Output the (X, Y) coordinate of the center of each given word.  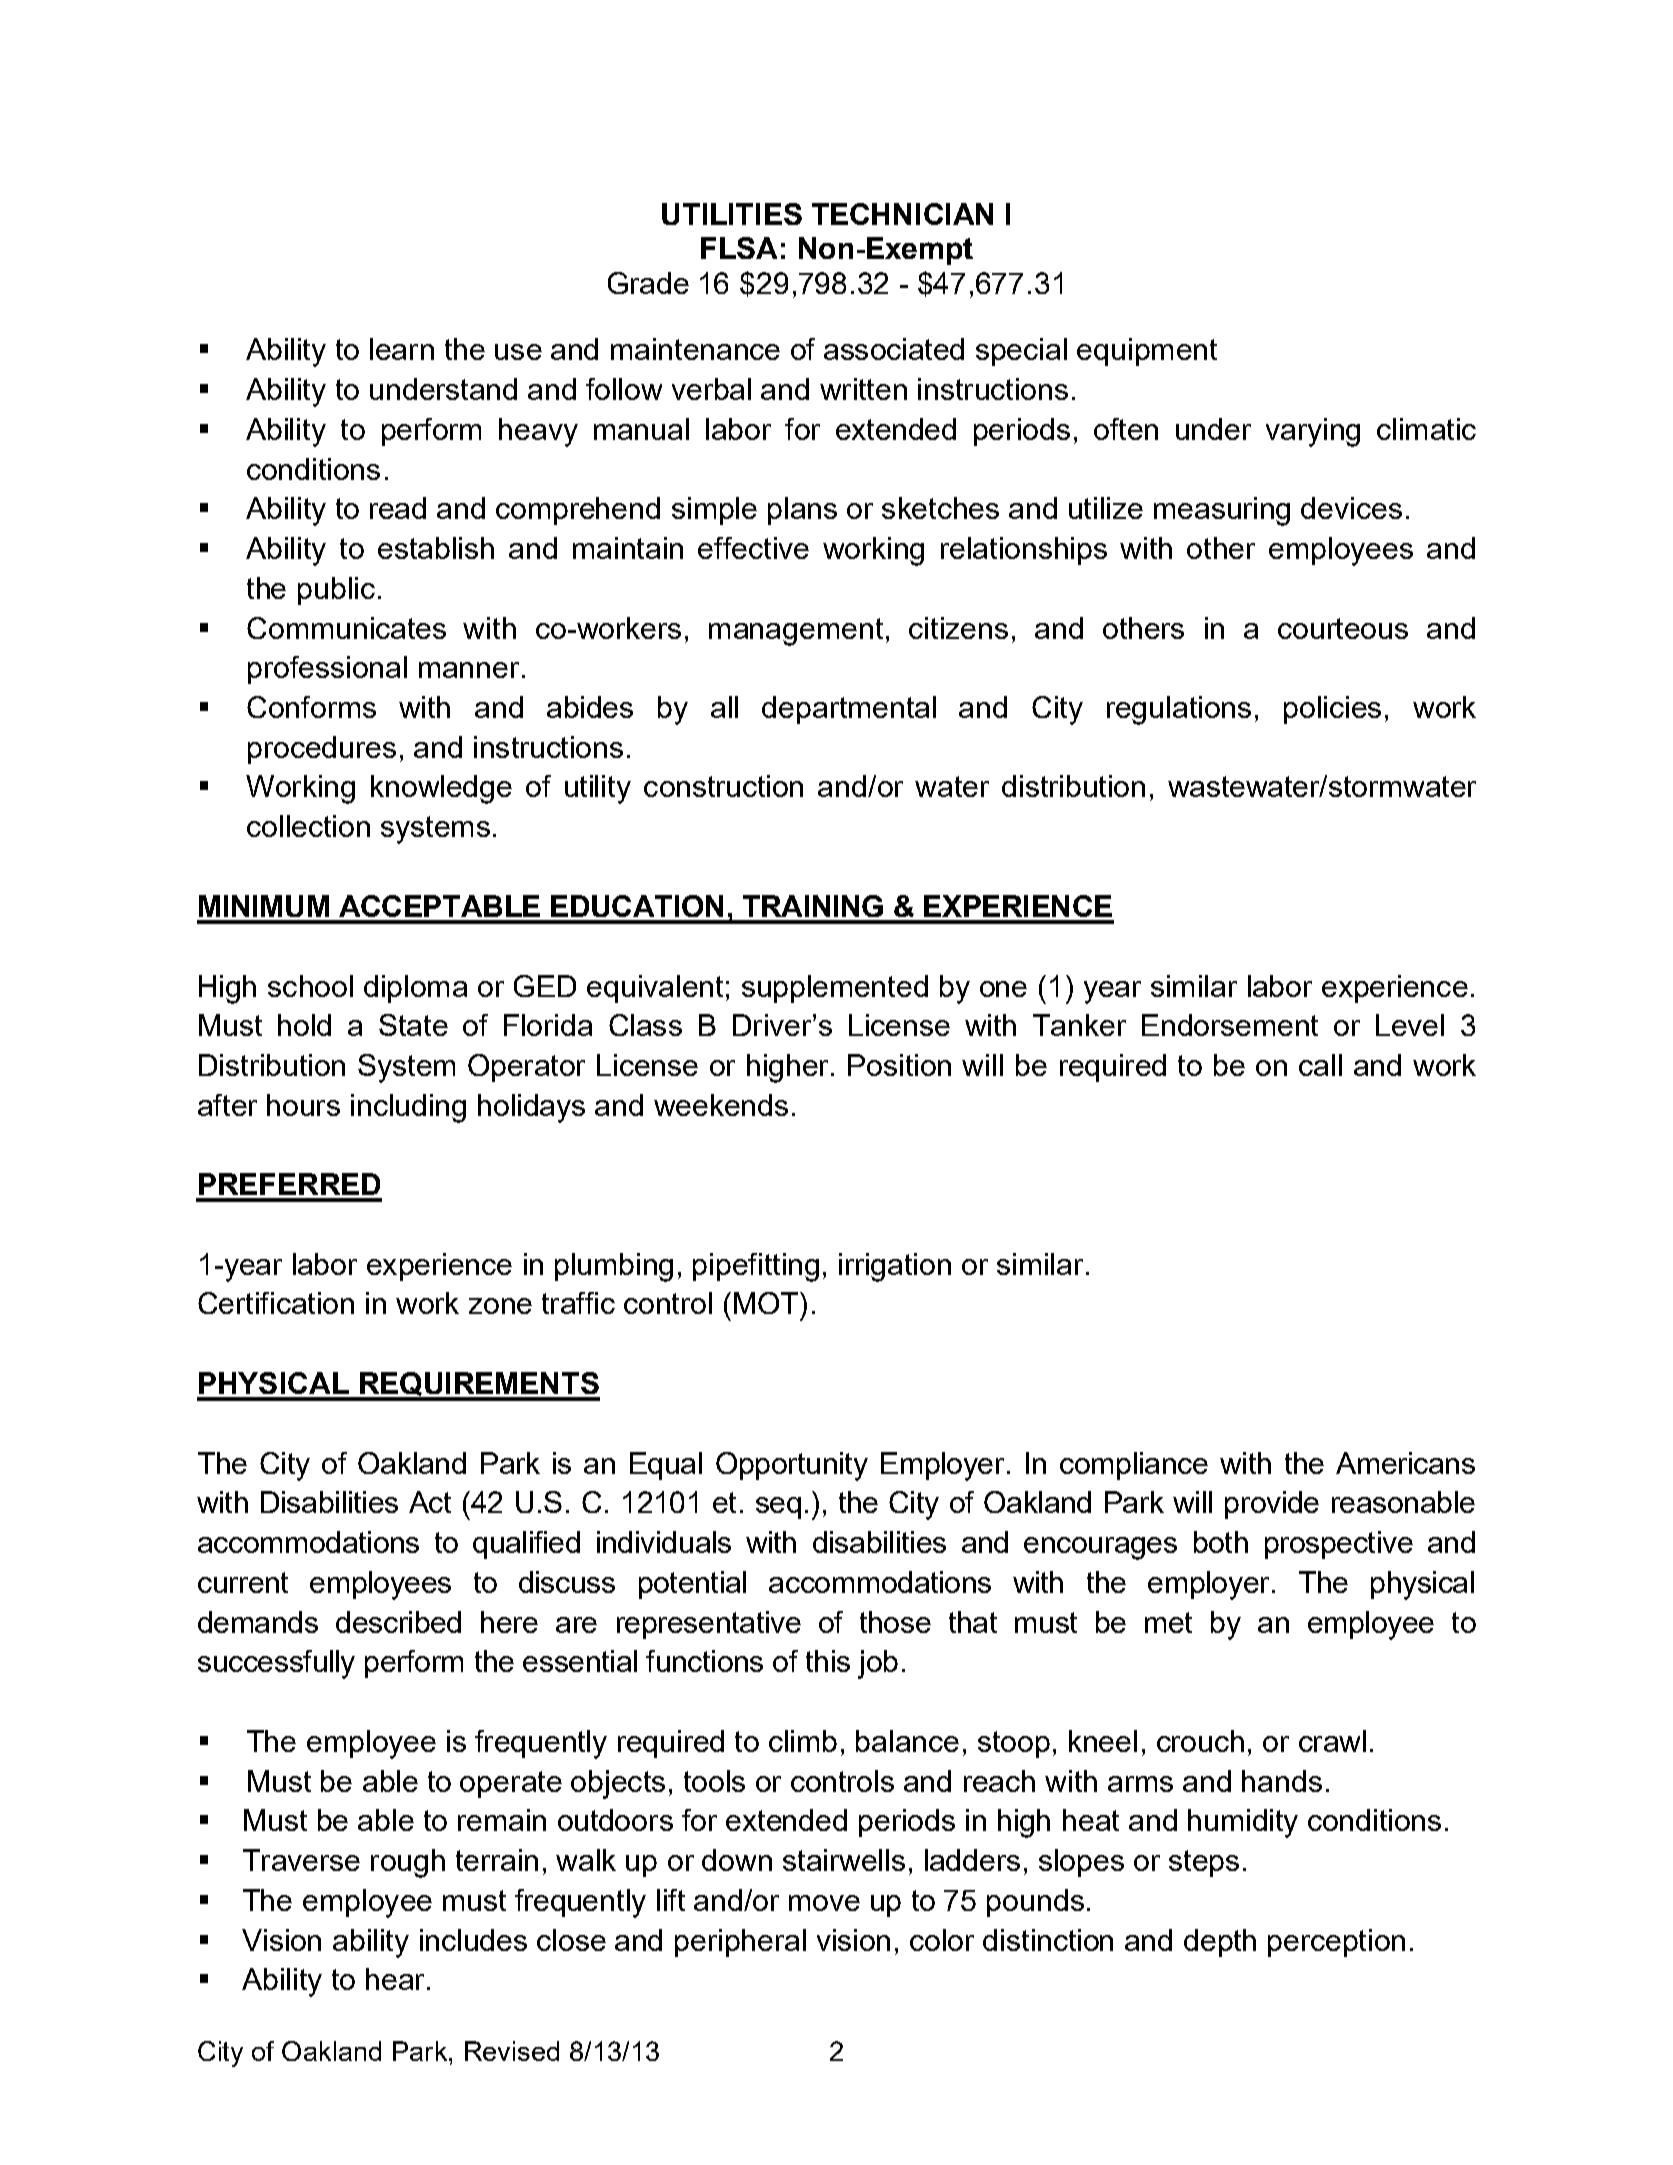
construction (723, 786)
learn (402, 349)
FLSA (739, 248)
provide (1272, 1505)
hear (395, 1979)
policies (1332, 710)
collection (308, 826)
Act (430, 1502)
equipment (1147, 352)
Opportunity (792, 1466)
